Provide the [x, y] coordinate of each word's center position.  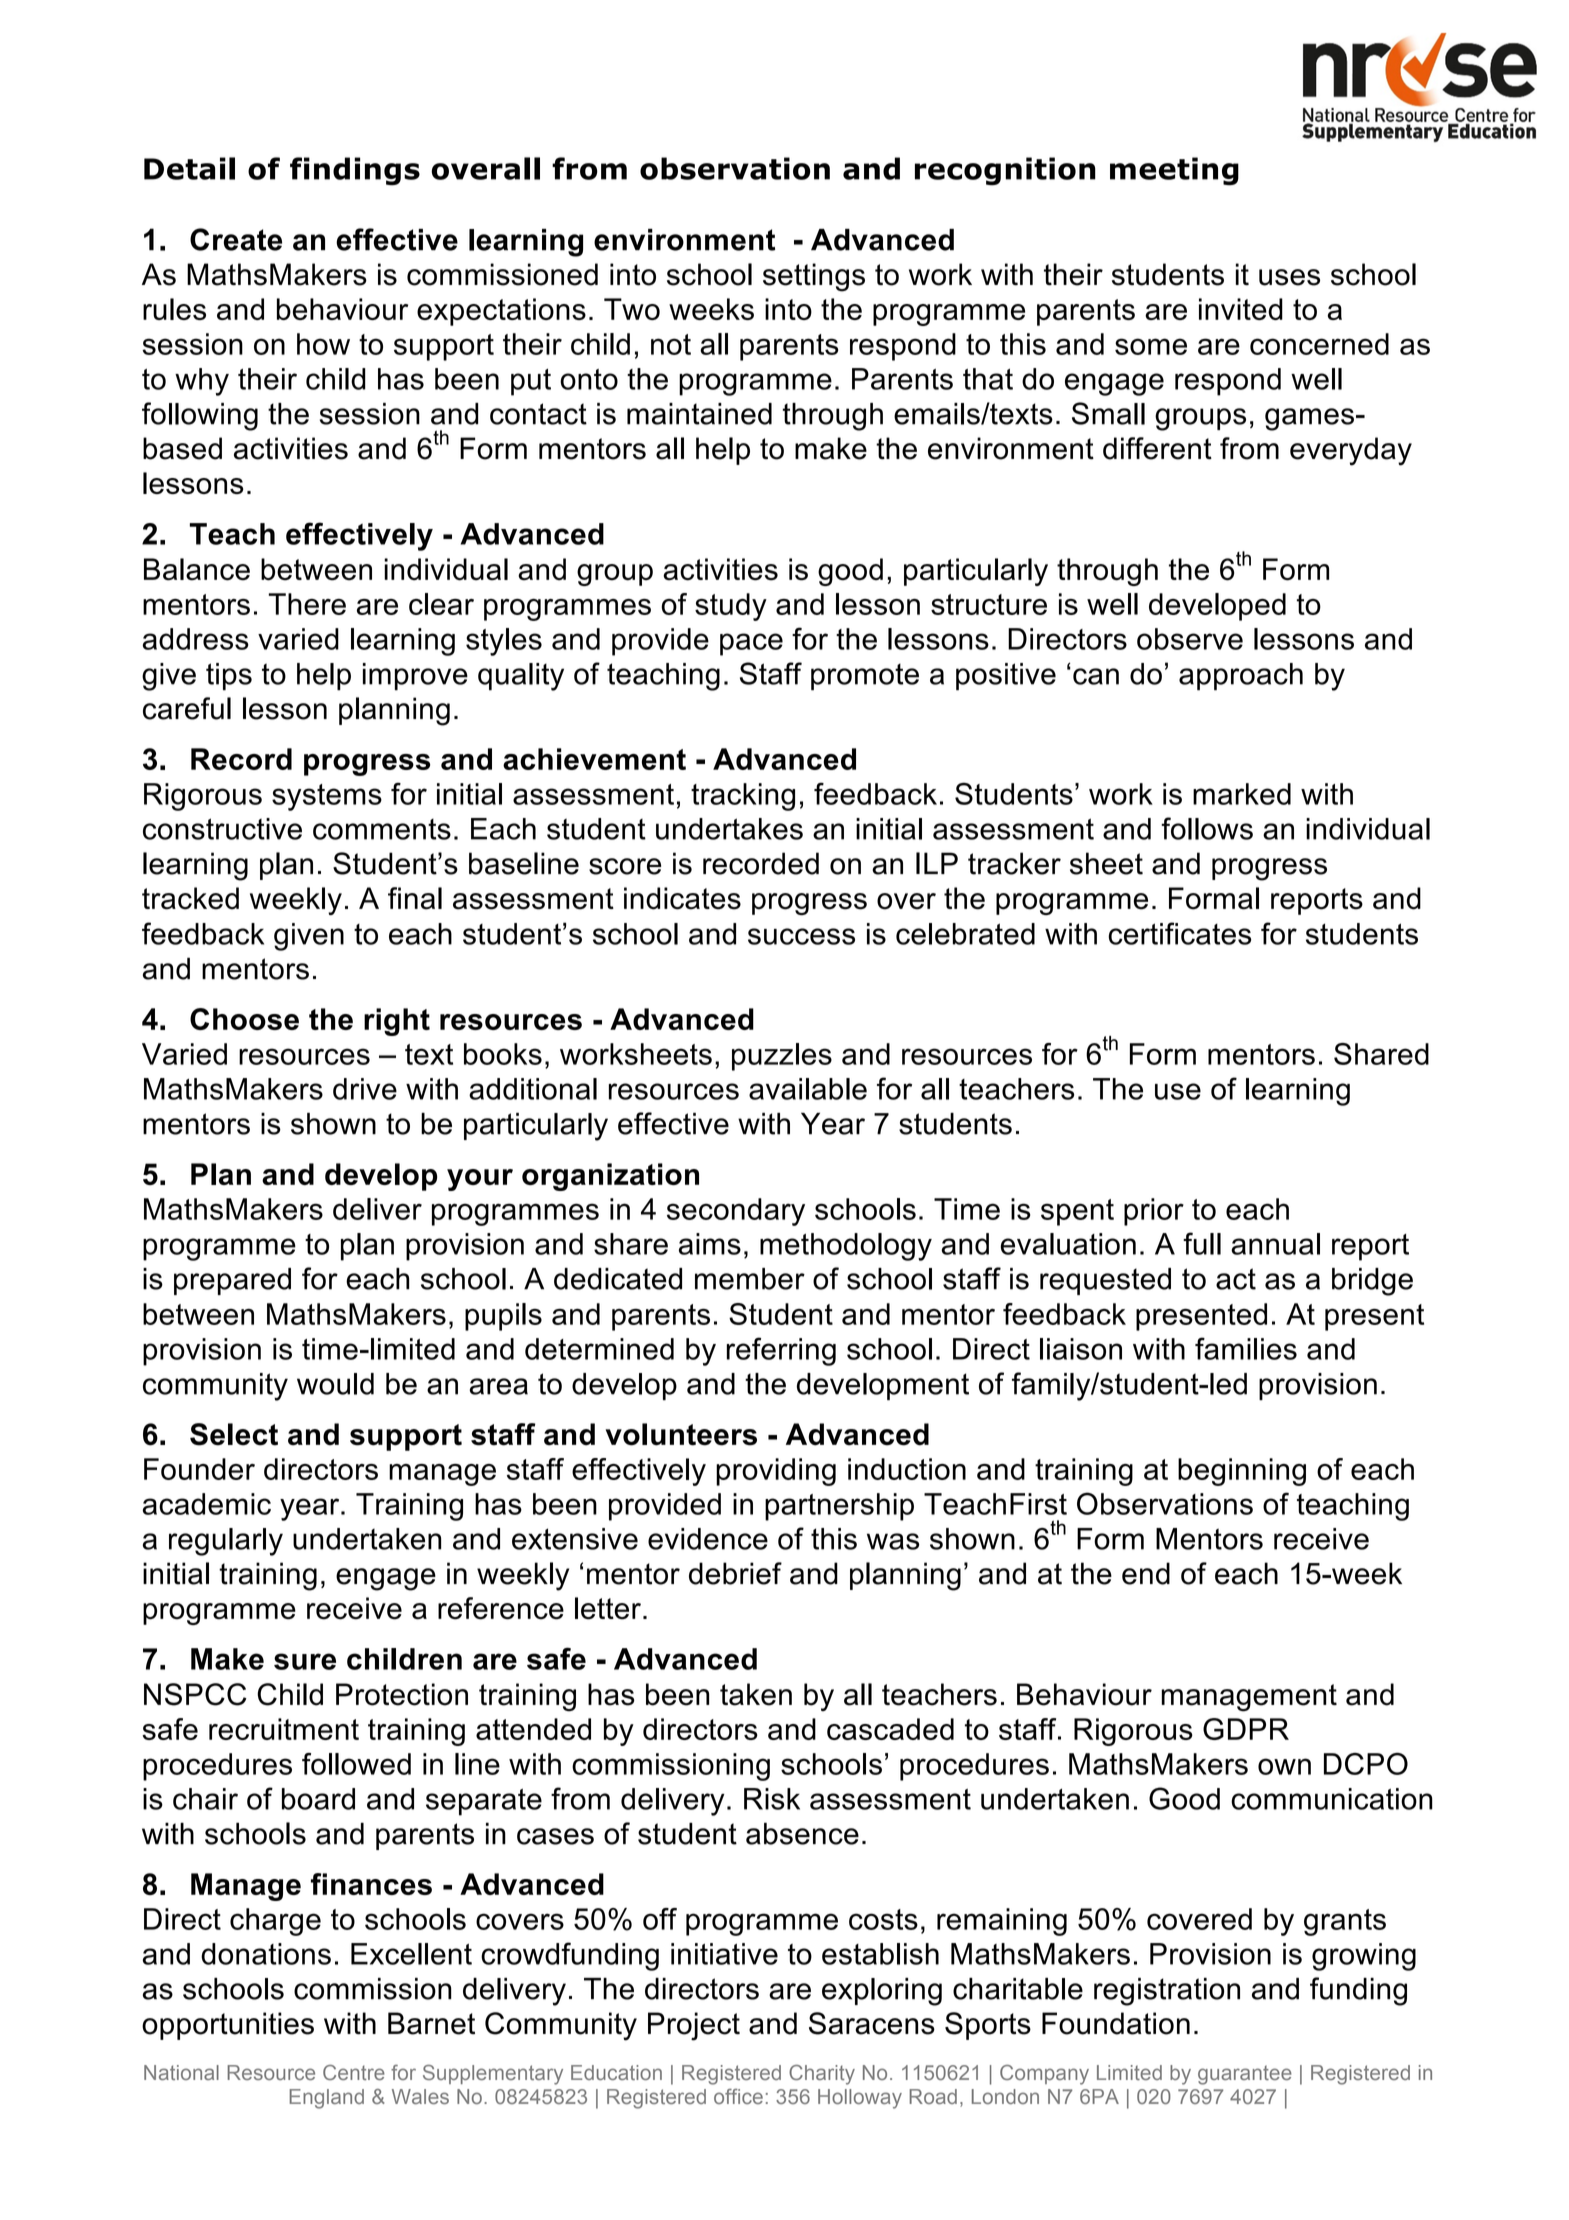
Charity [822, 2075]
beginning [1242, 1472]
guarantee [1245, 2075]
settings [814, 277]
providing [776, 1472]
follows [1207, 828]
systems [327, 797]
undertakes [729, 829]
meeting [1174, 171]
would [335, 1384]
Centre [354, 2072]
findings [355, 171]
